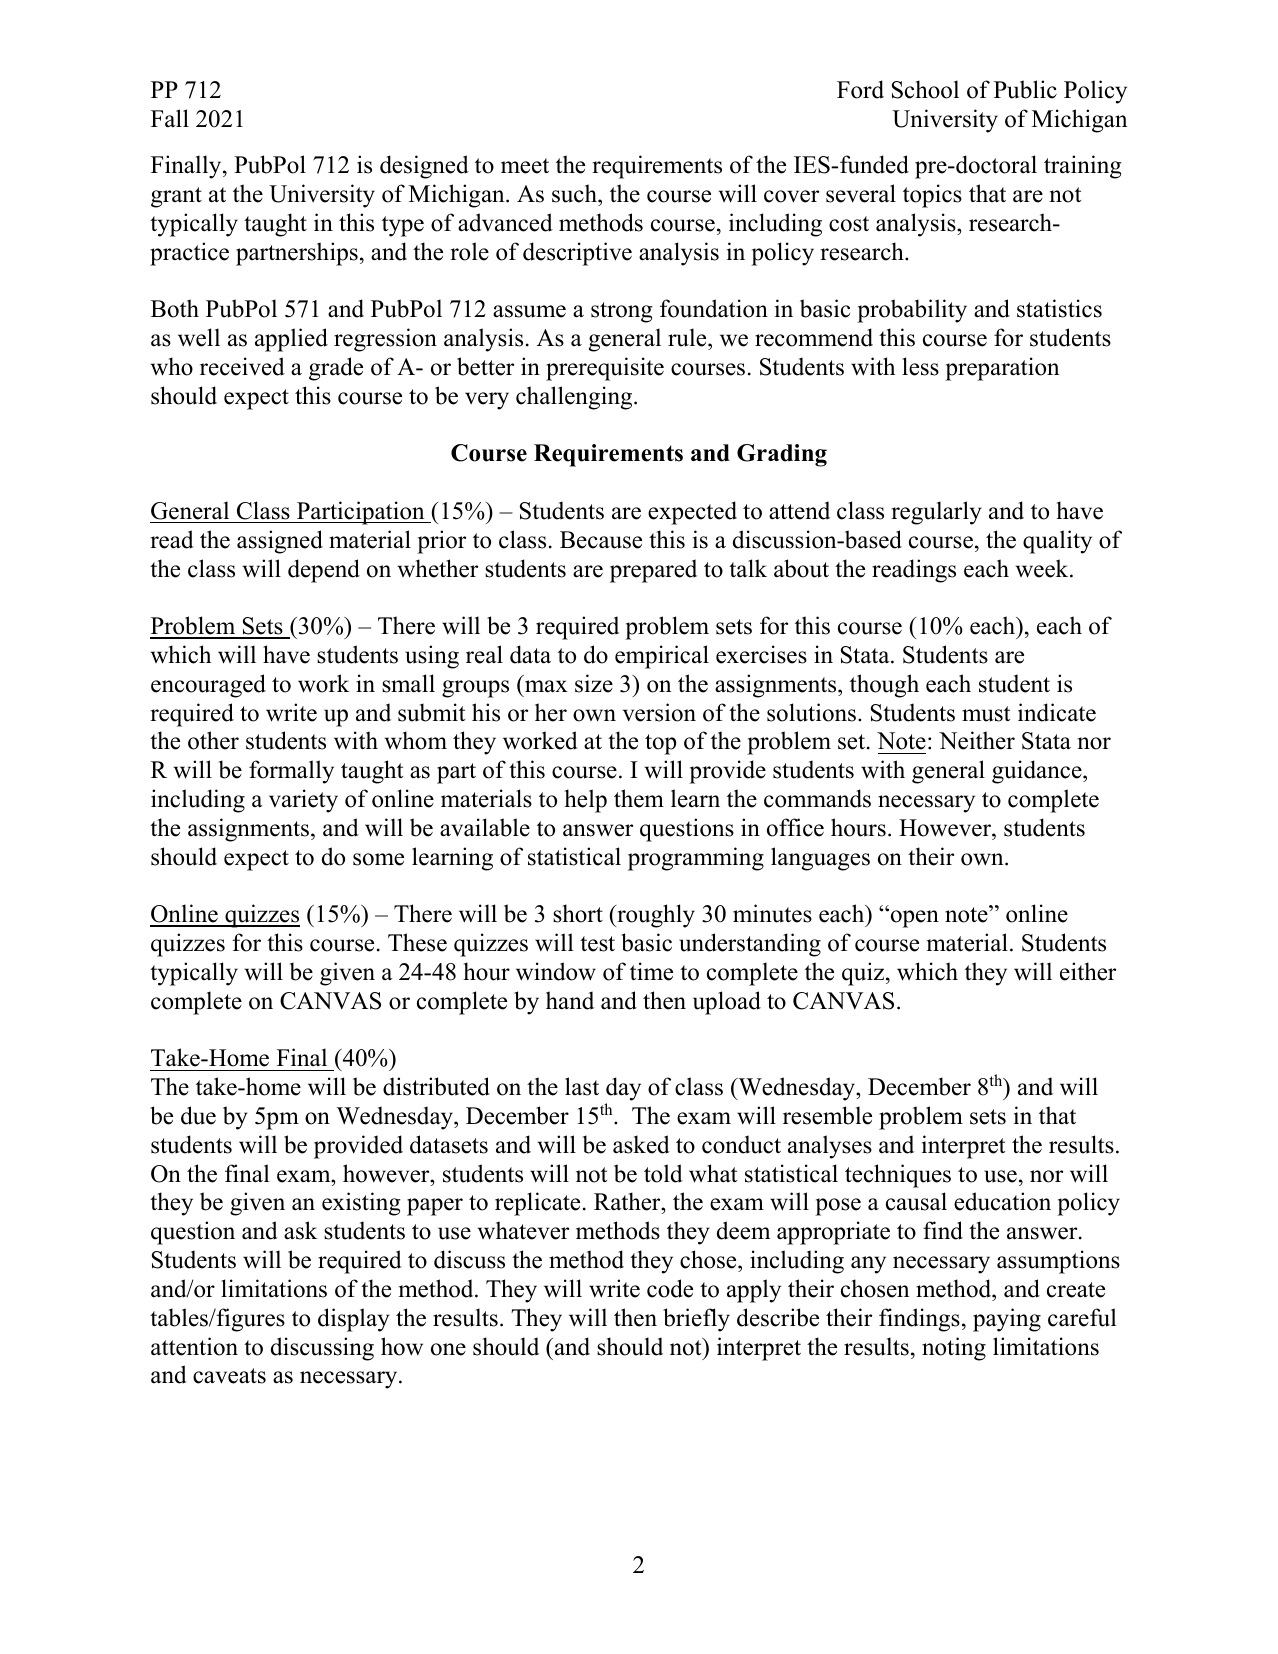  What do you see at coordinates (597, 944) in the screenshot?
I see `test` at bounding box center [597, 944].
